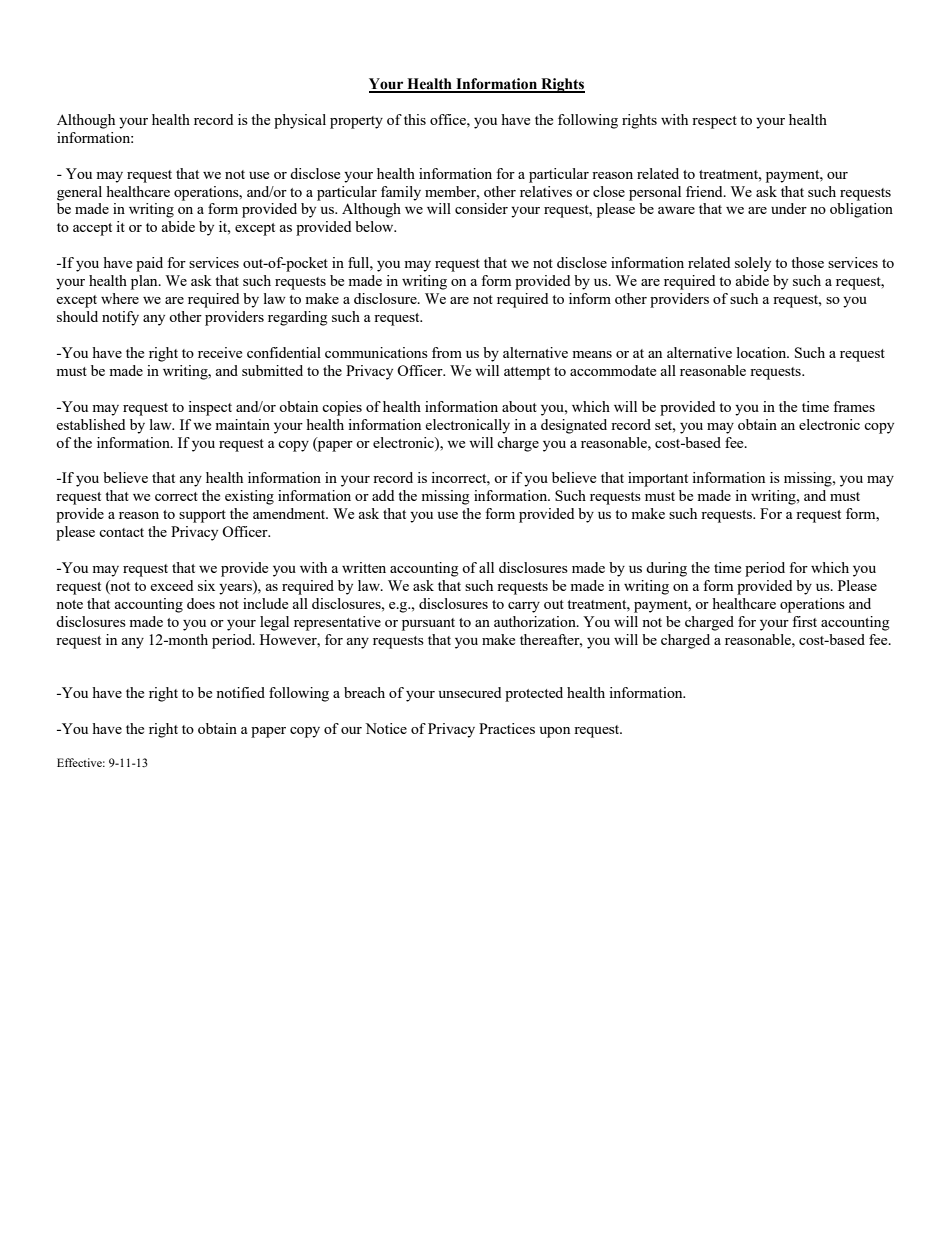  Describe the element at coordinates (763, 352) in the screenshot. I see `location` at that location.
